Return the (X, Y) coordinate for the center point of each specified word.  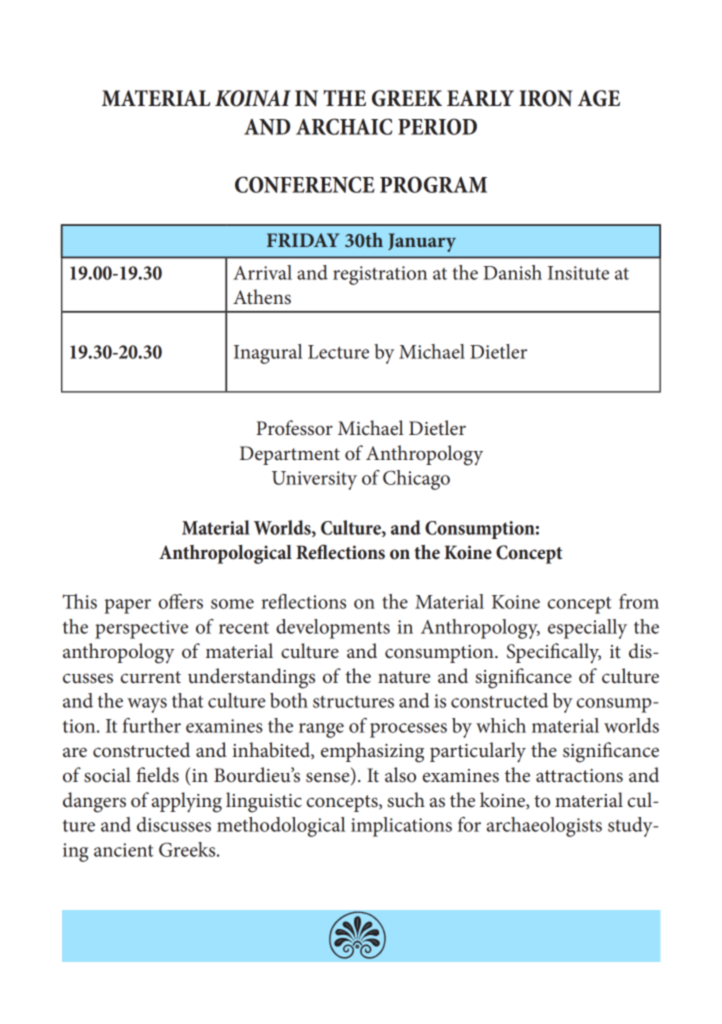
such (406, 800)
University (314, 480)
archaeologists (544, 827)
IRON (546, 98)
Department (290, 455)
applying (187, 802)
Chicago (416, 480)
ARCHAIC (344, 126)
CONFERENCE (305, 184)
